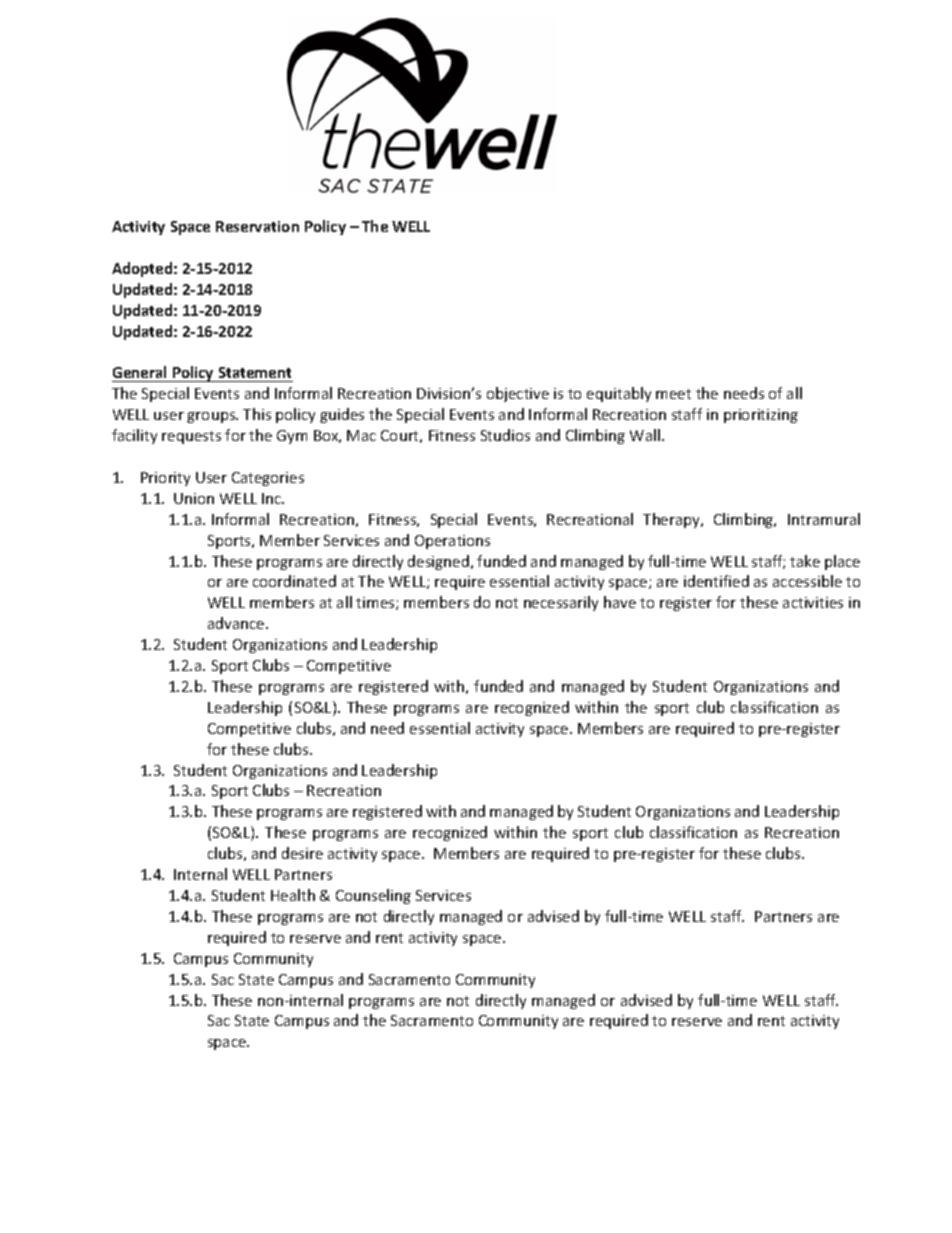  What do you see at coordinates (518, 394) in the screenshot?
I see `objective` at bounding box center [518, 394].
